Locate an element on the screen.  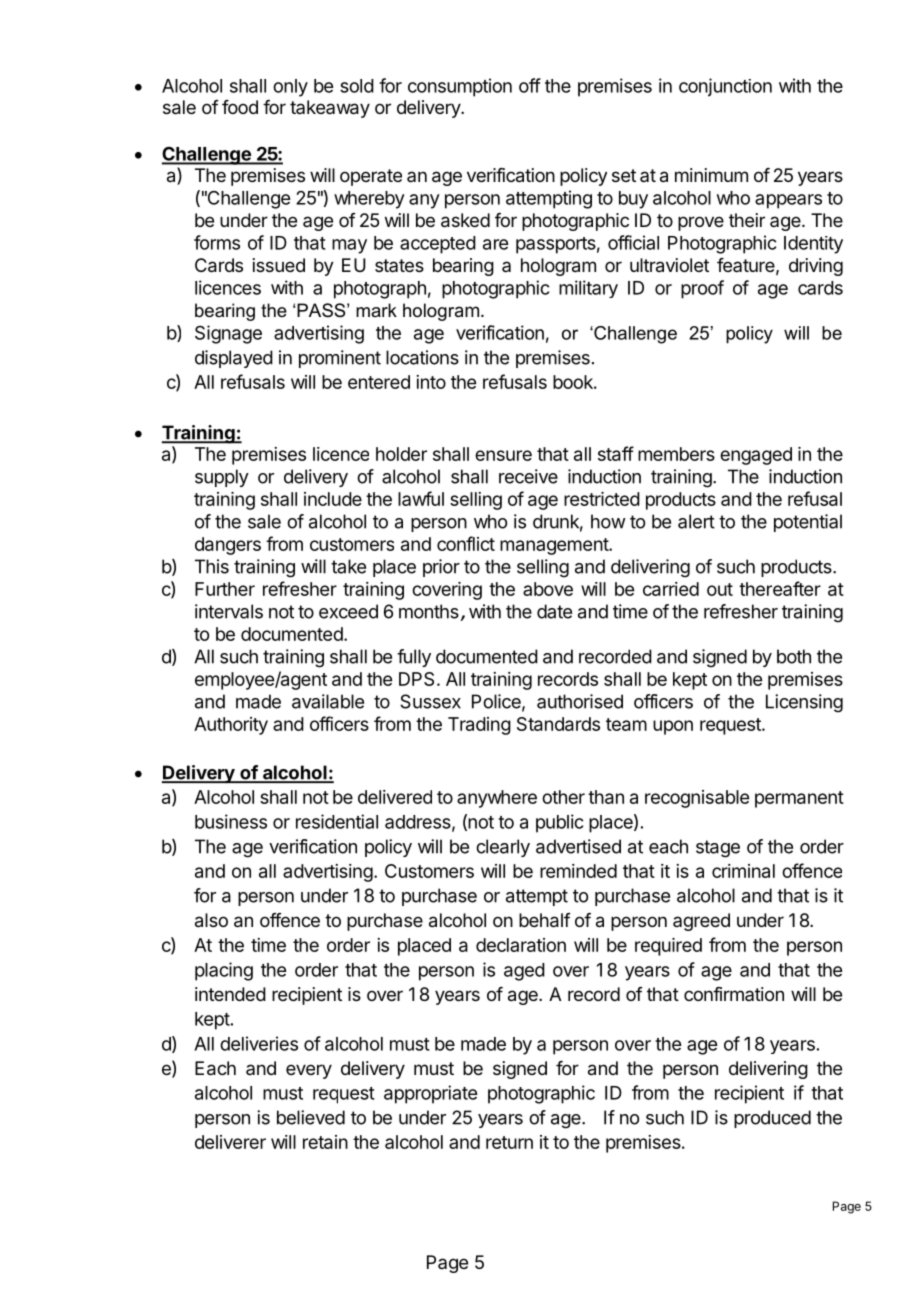
clearly is located at coordinates (503, 848).
